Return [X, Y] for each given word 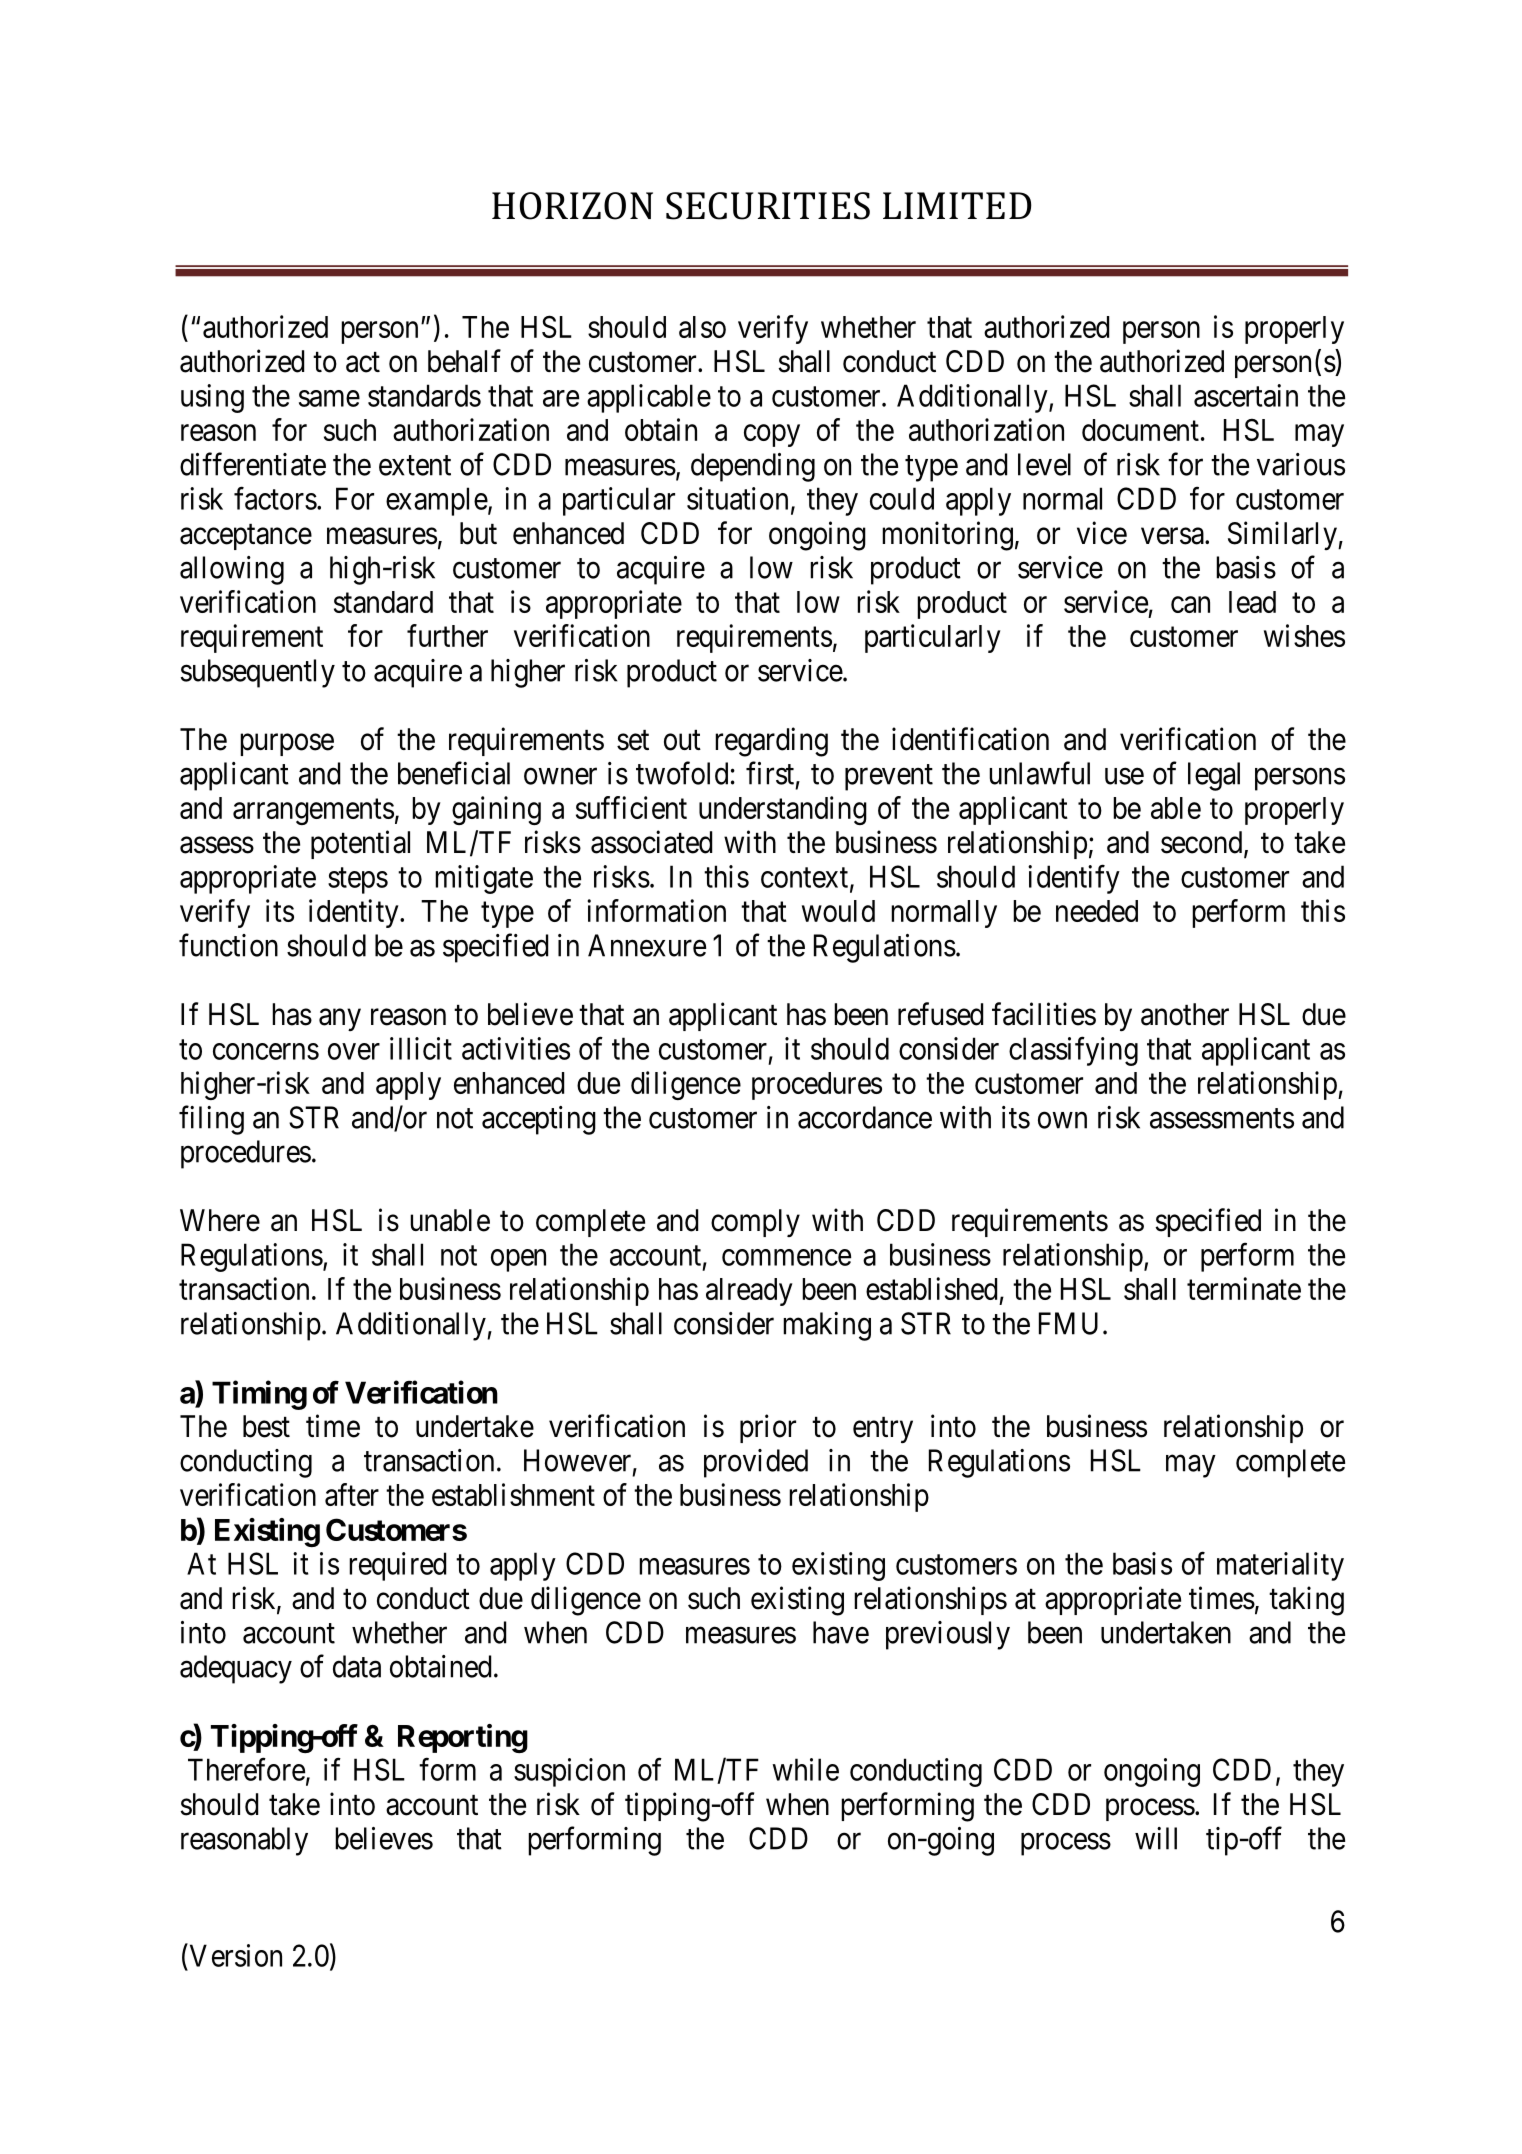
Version [234, 1955]
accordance [865, 1117]
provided [756, 1463]
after [352, 1494]
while [805, 1769]
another [1185, 1014]
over [354, 1051]
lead [1252, 602]
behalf [464, 361]
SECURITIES [768, 206]
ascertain [1246, 395]
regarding [771, 742]
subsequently [258, 673]
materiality [1280, 1566]
